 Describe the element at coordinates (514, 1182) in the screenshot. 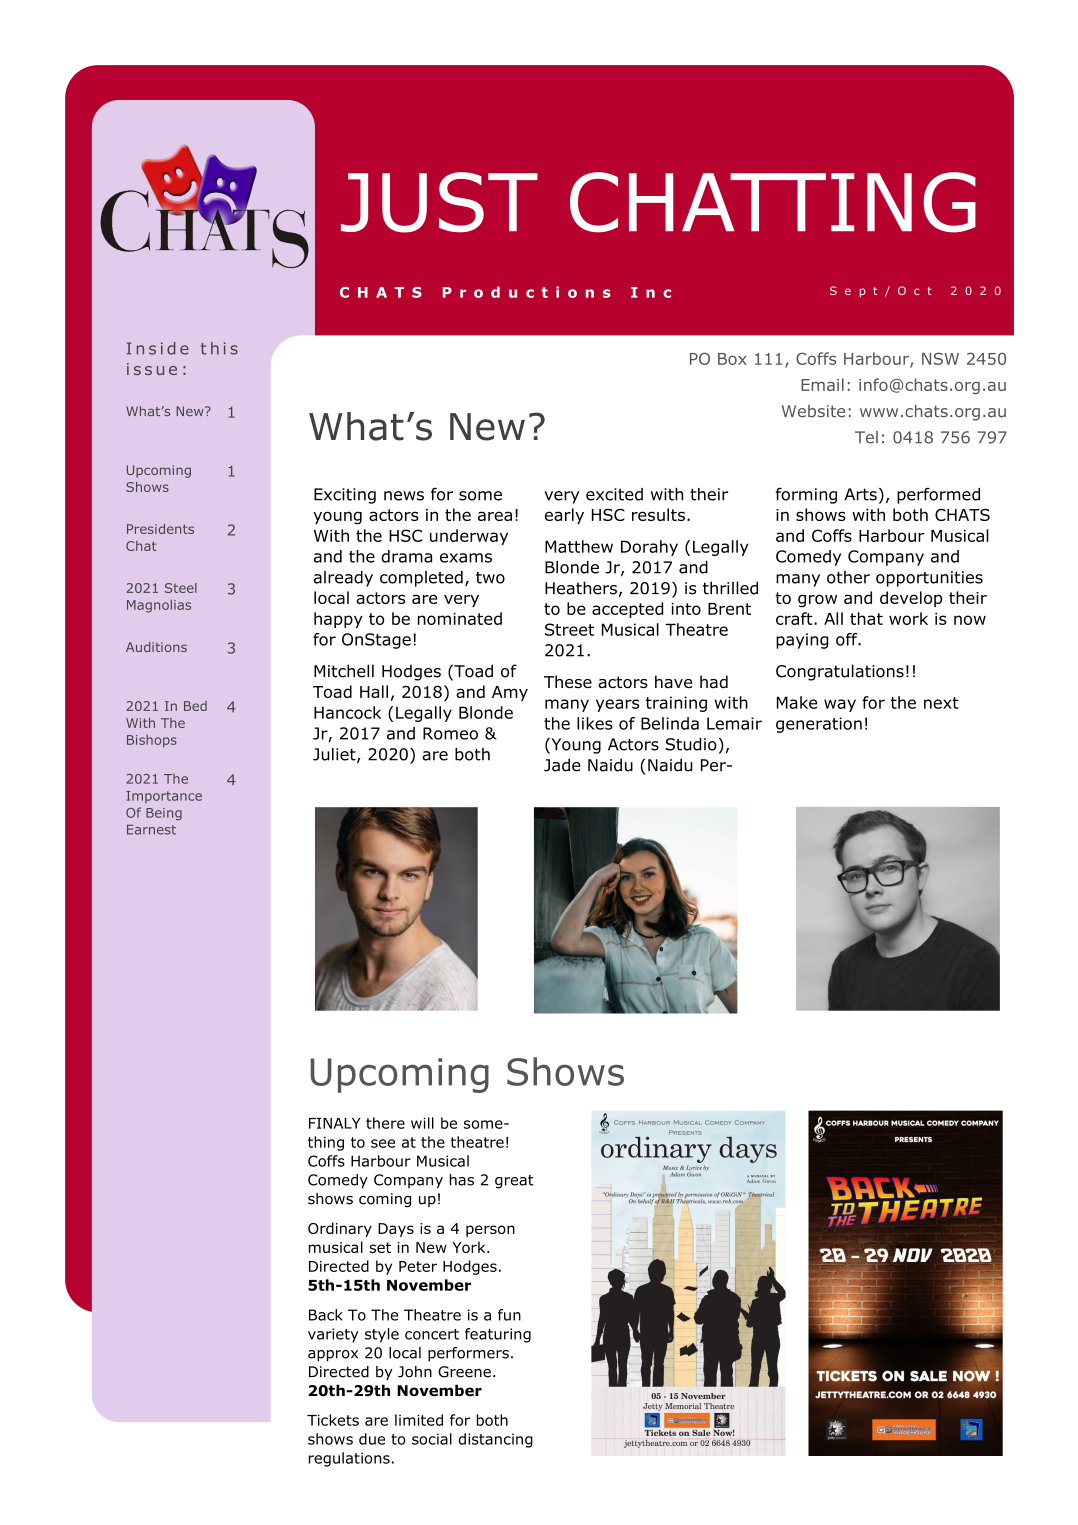

I see `great` at that location.
